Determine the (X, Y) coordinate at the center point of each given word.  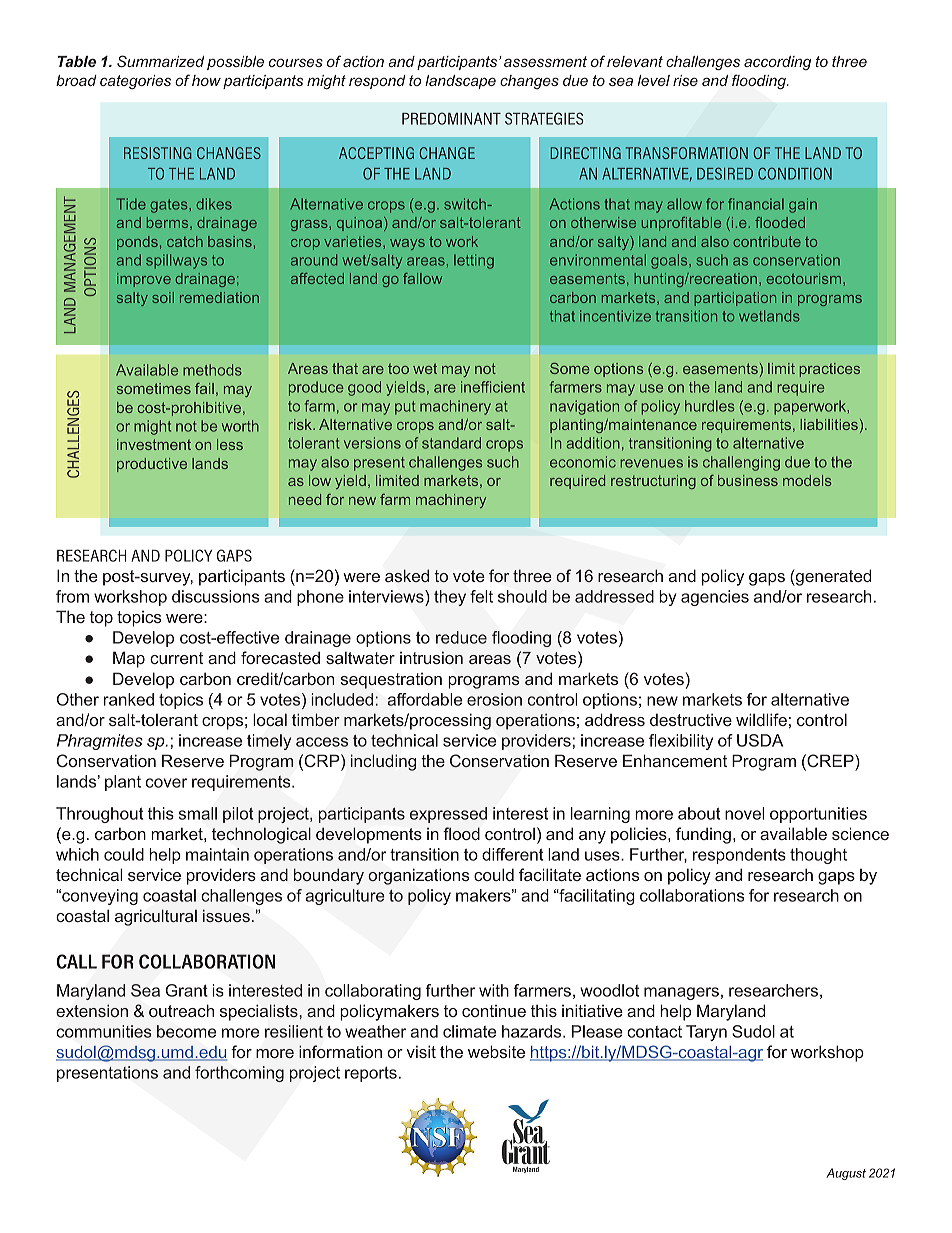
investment (154, 444)
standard (451, 443)
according (777, 63)
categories (135, 82)
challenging (741, 463)
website (496, 1051)
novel (745, 813)
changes (529, 82)
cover (166, 783)
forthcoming (239, 1074)
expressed (448, 815)
